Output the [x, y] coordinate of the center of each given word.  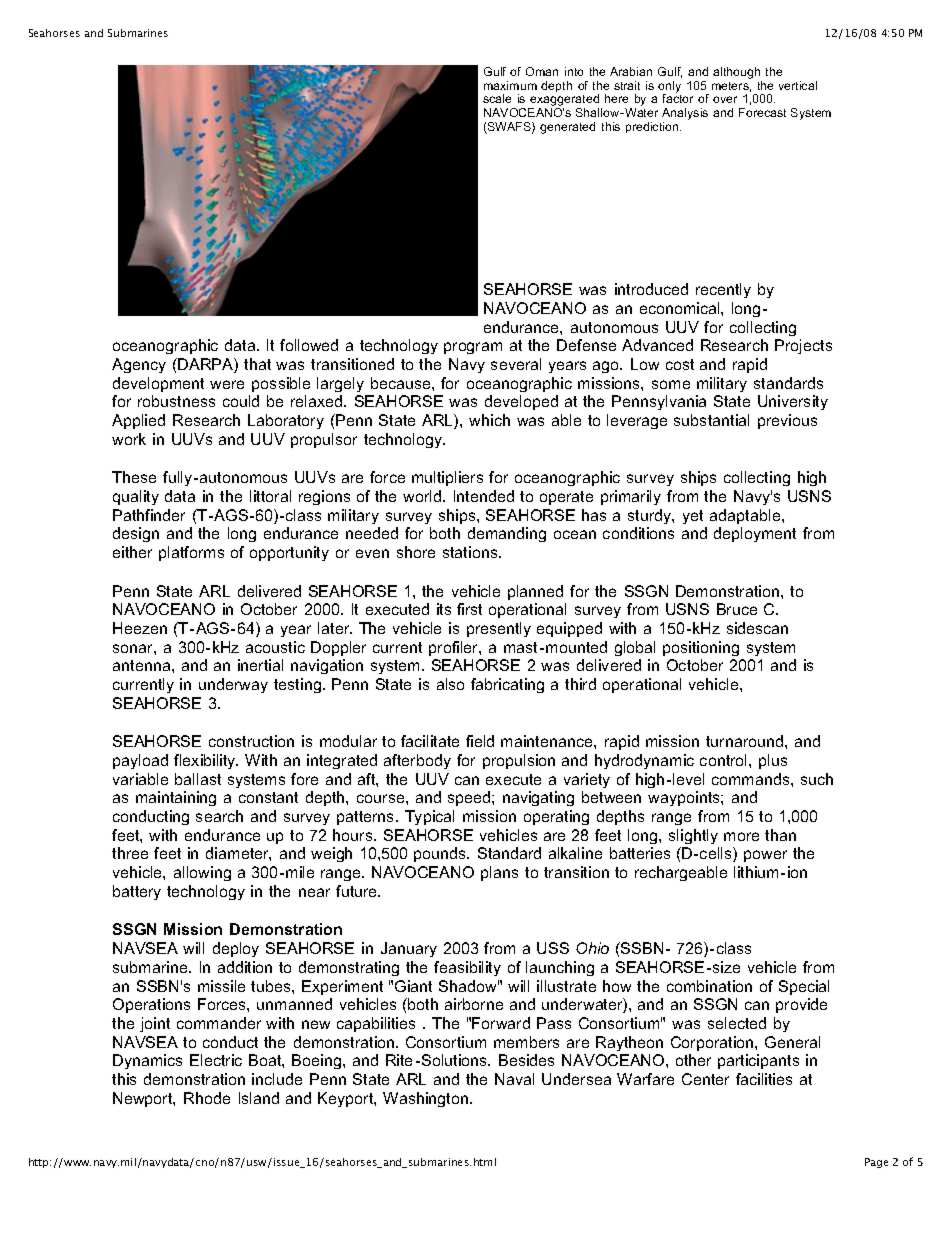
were [227, 384]
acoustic [275, 647]
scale [497, 98]
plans [499, 873]
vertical [798, 85]
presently [499, 629]
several [516, 364]
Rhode [207, 1098]
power [765, 856]
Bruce [737, 609]
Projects [803, 346]
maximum [510, 85]
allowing [202, 873]
